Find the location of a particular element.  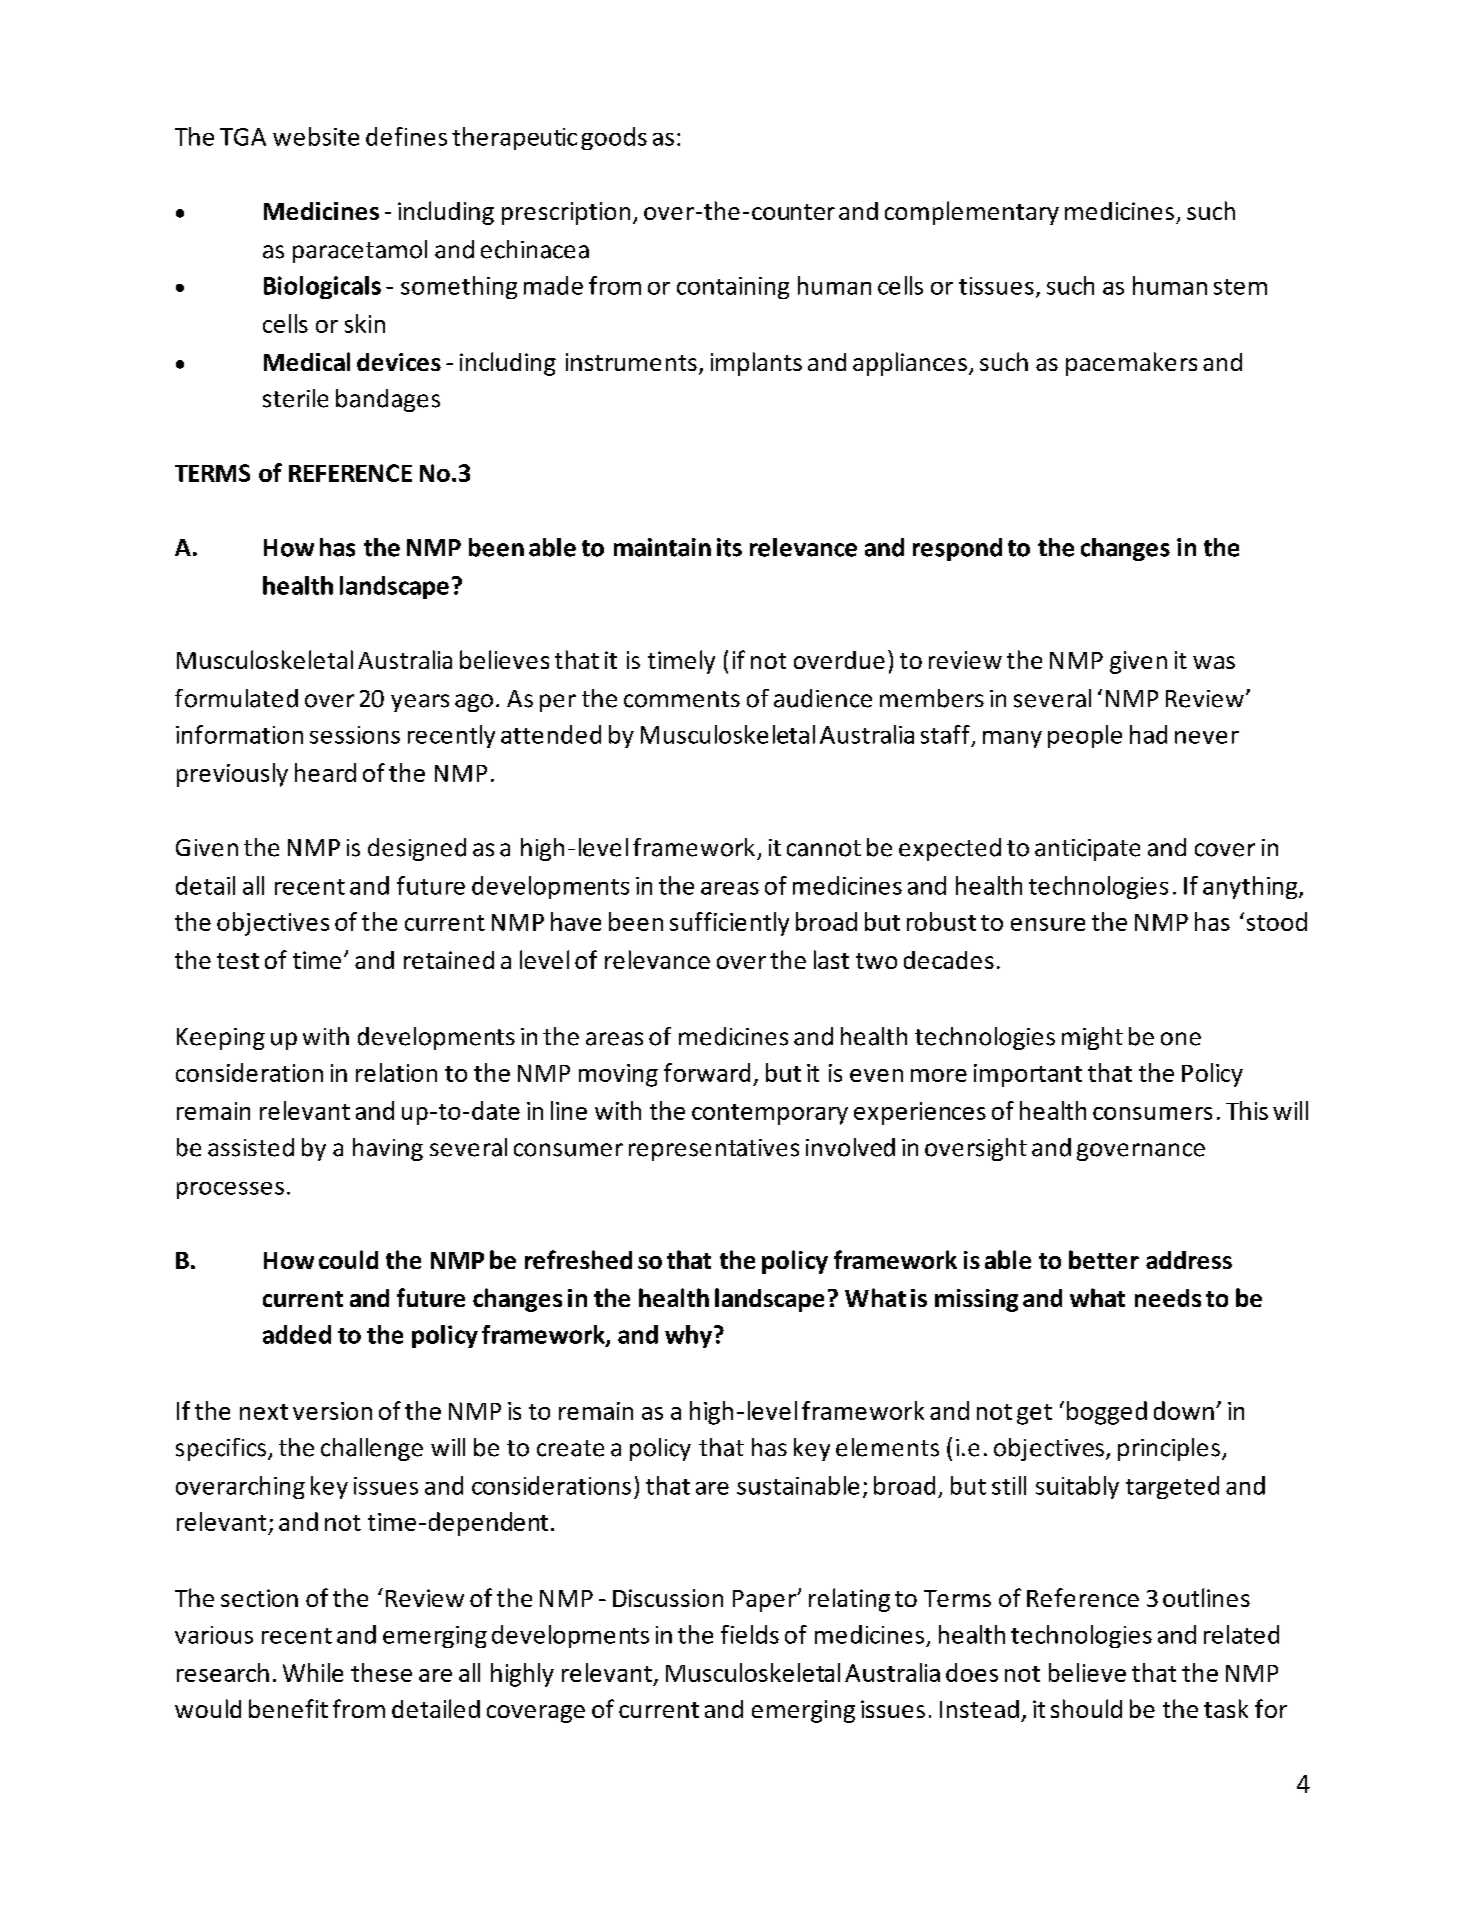

stem is located at coordinates (1240, 287).
